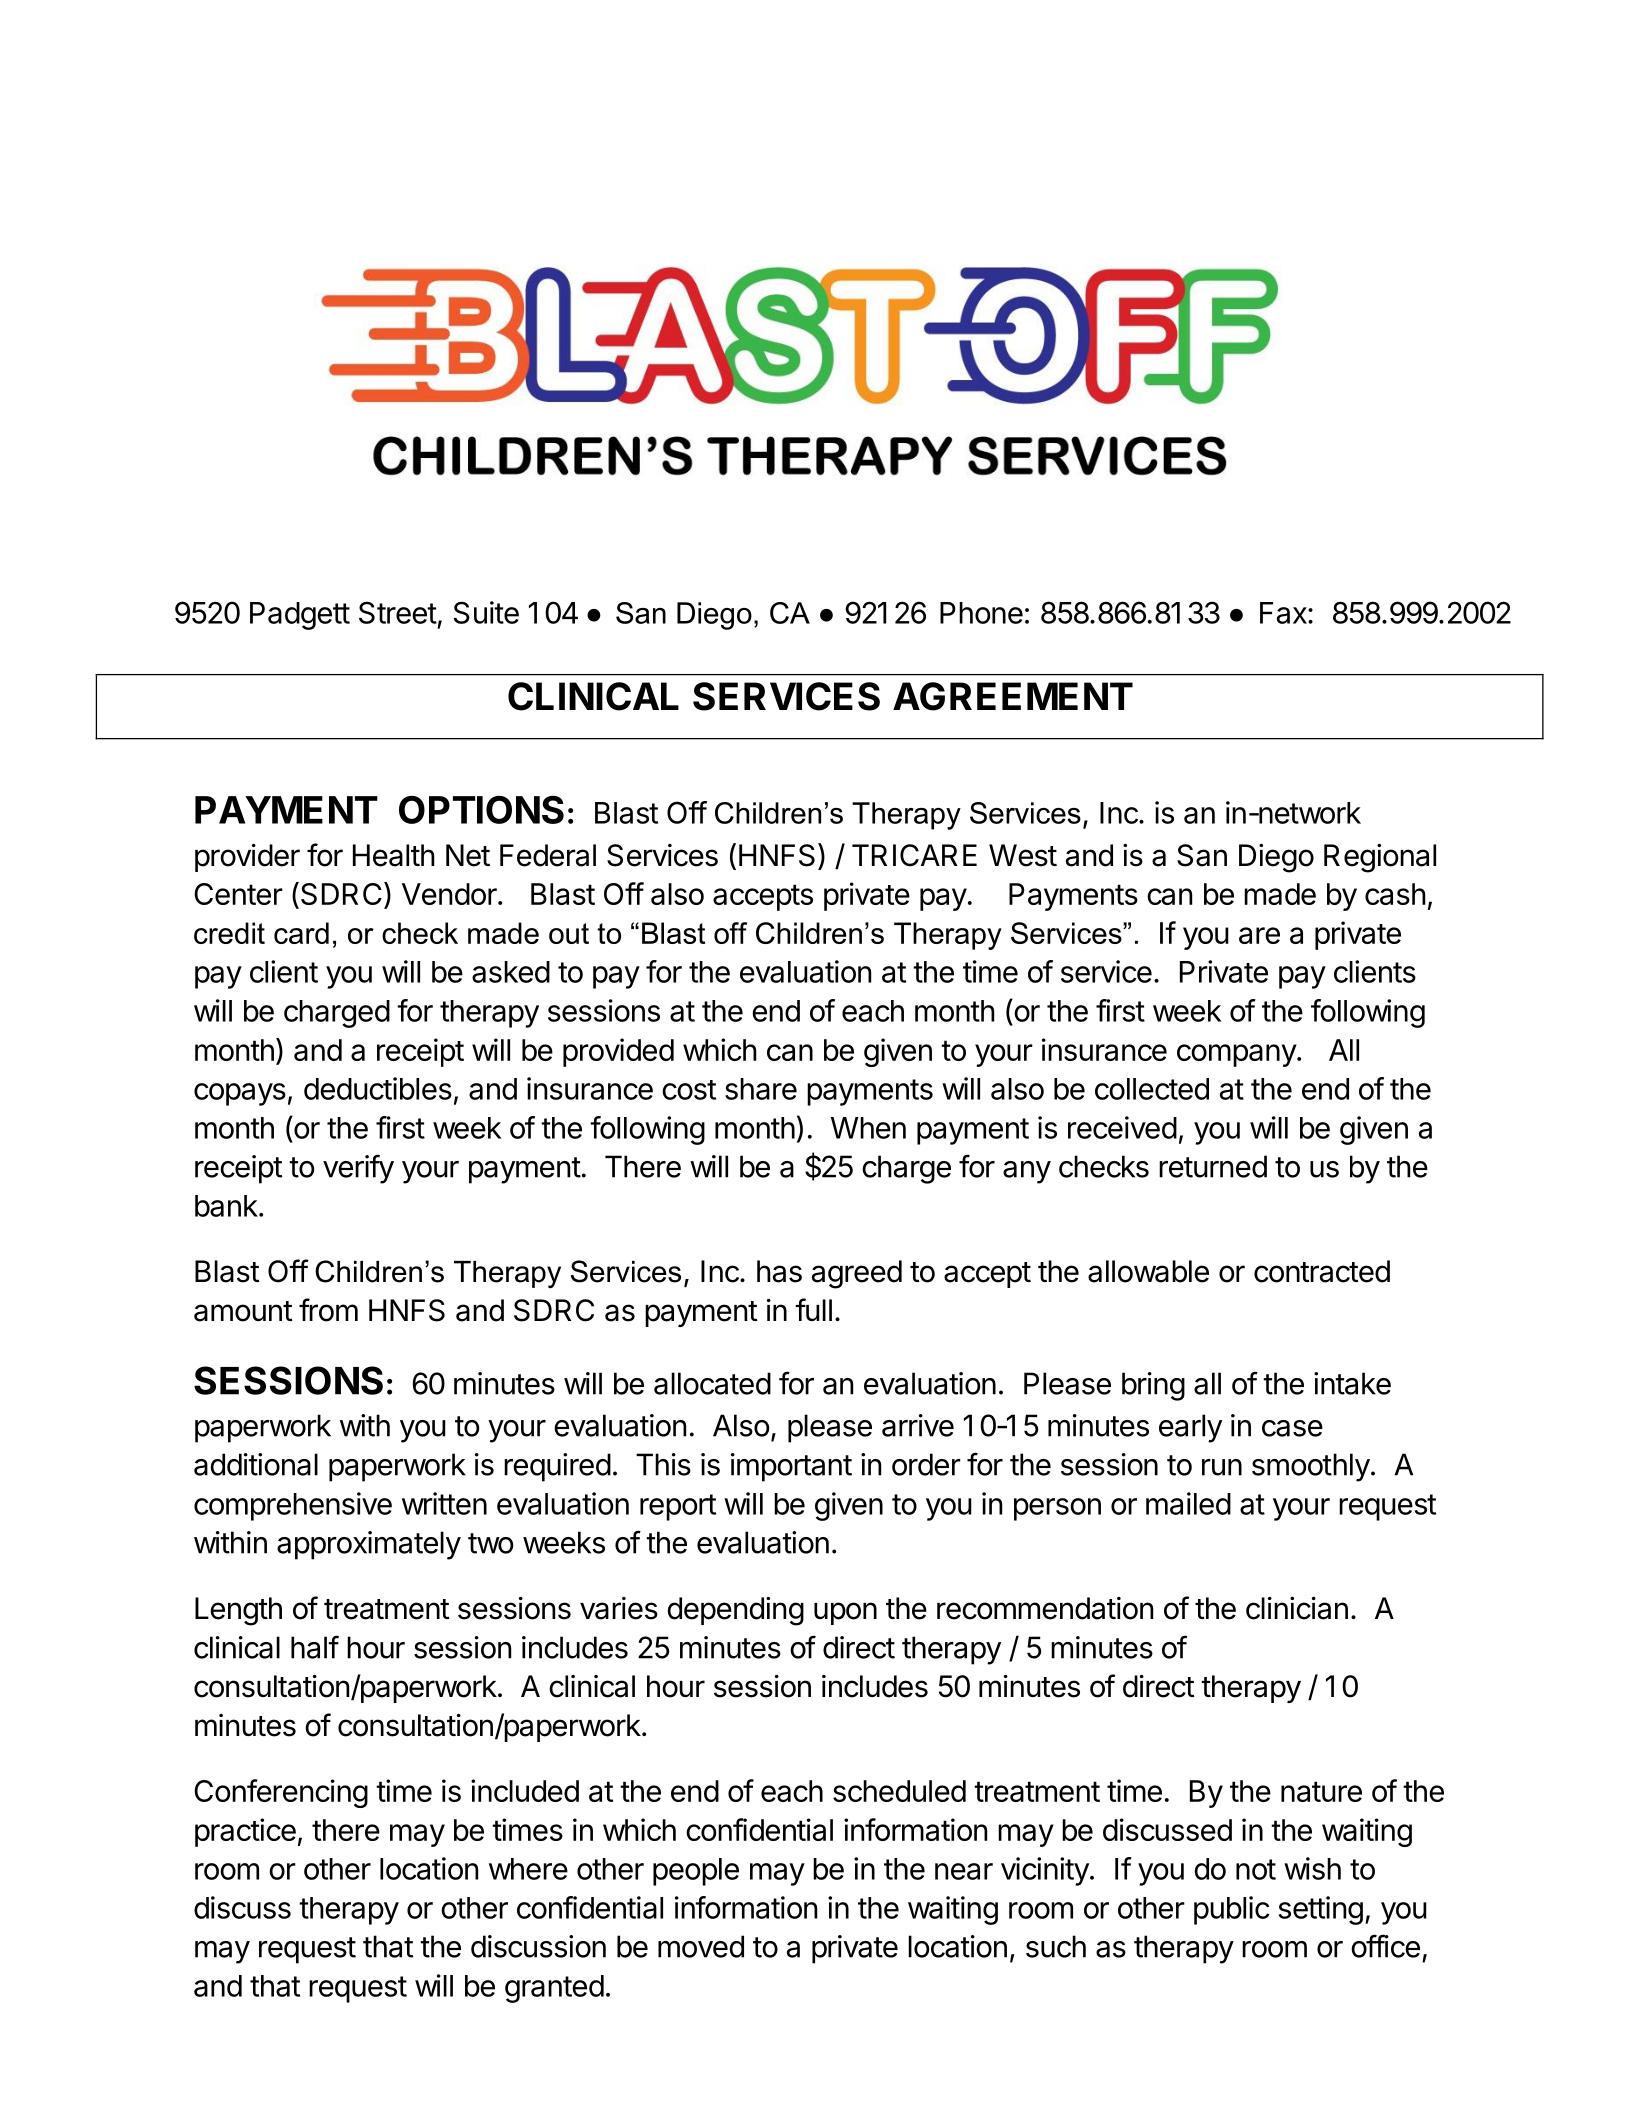  What do you see at coordinates (315, 1647) in the screenshot?
I see `half` at bounding box center [315, 1647].
